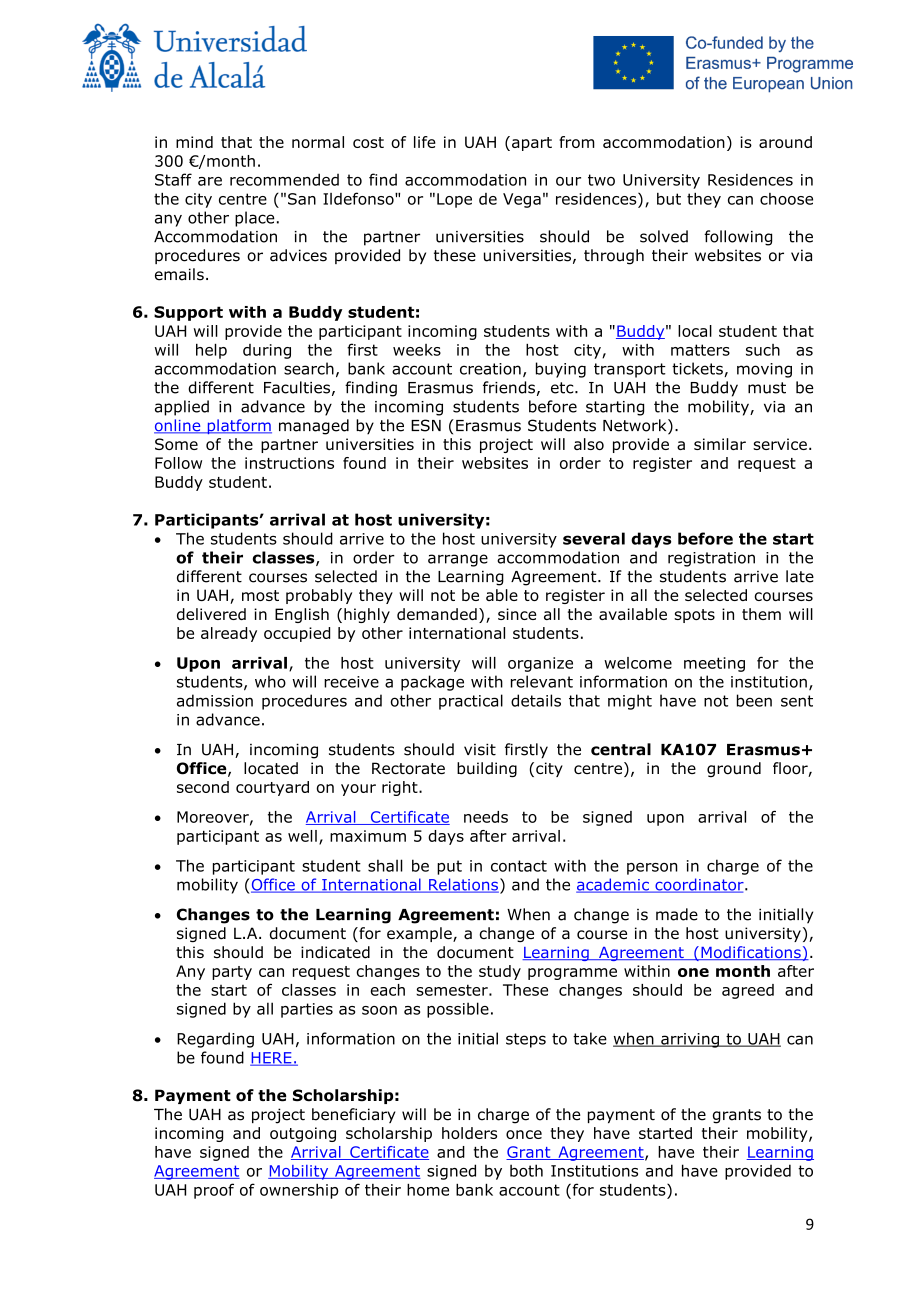 The height and width of the image is (1308, 924). I want to click on registration, so click(711, 559).
